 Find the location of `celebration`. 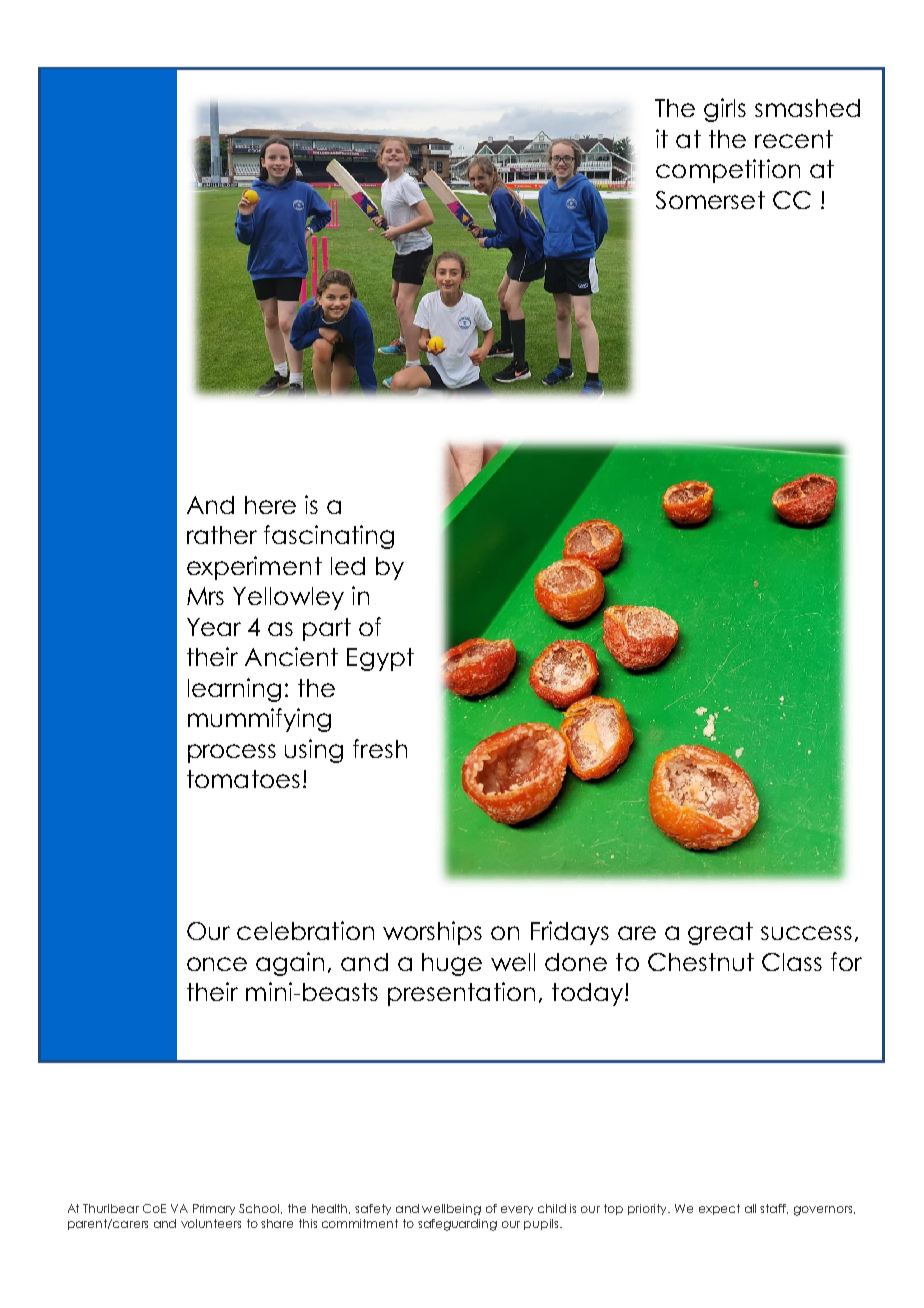

celebration is located at coordinates (305, 930).
